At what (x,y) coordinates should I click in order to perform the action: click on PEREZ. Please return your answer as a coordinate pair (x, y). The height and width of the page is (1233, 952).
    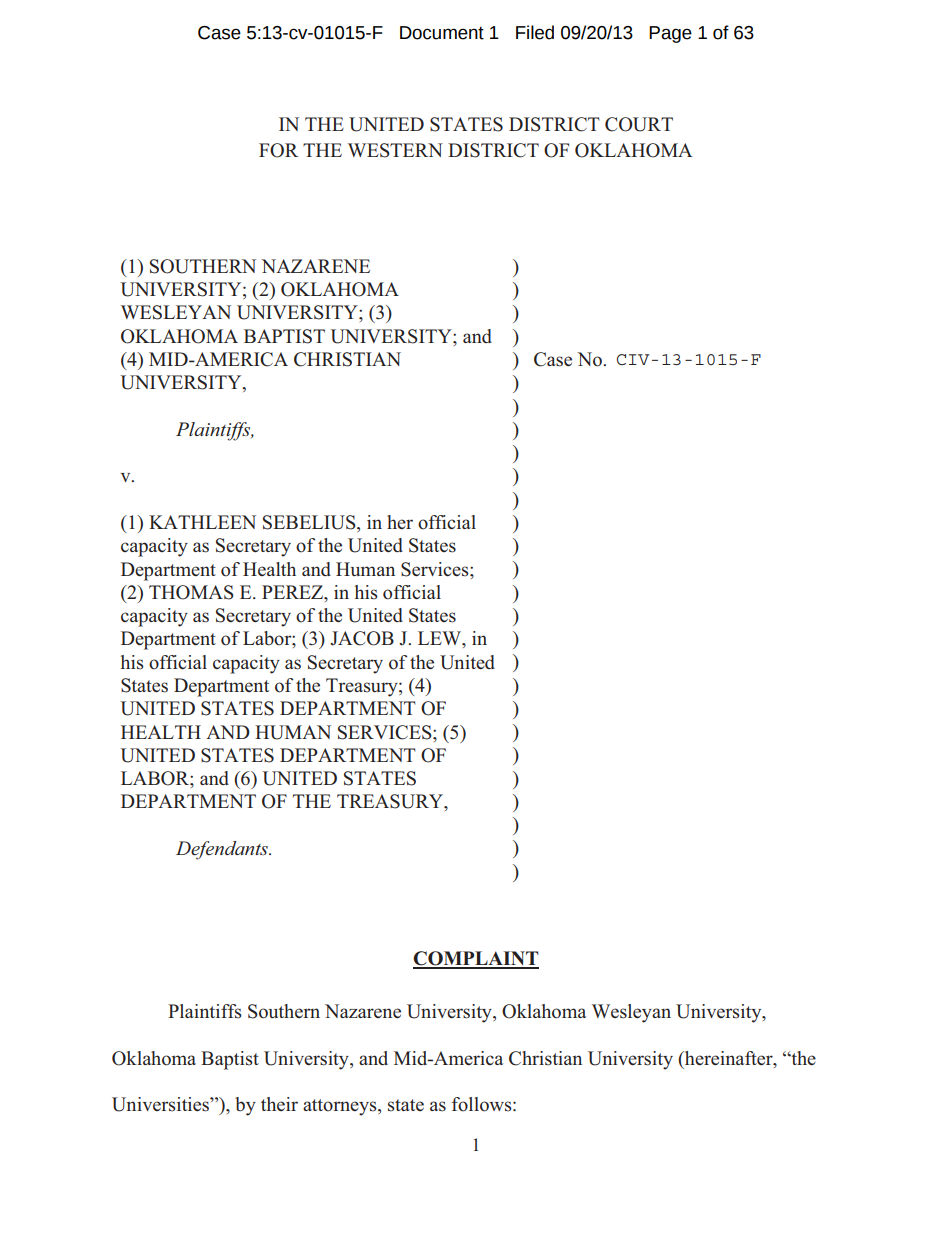
    Looking at the image, I should click on (294, 592).
